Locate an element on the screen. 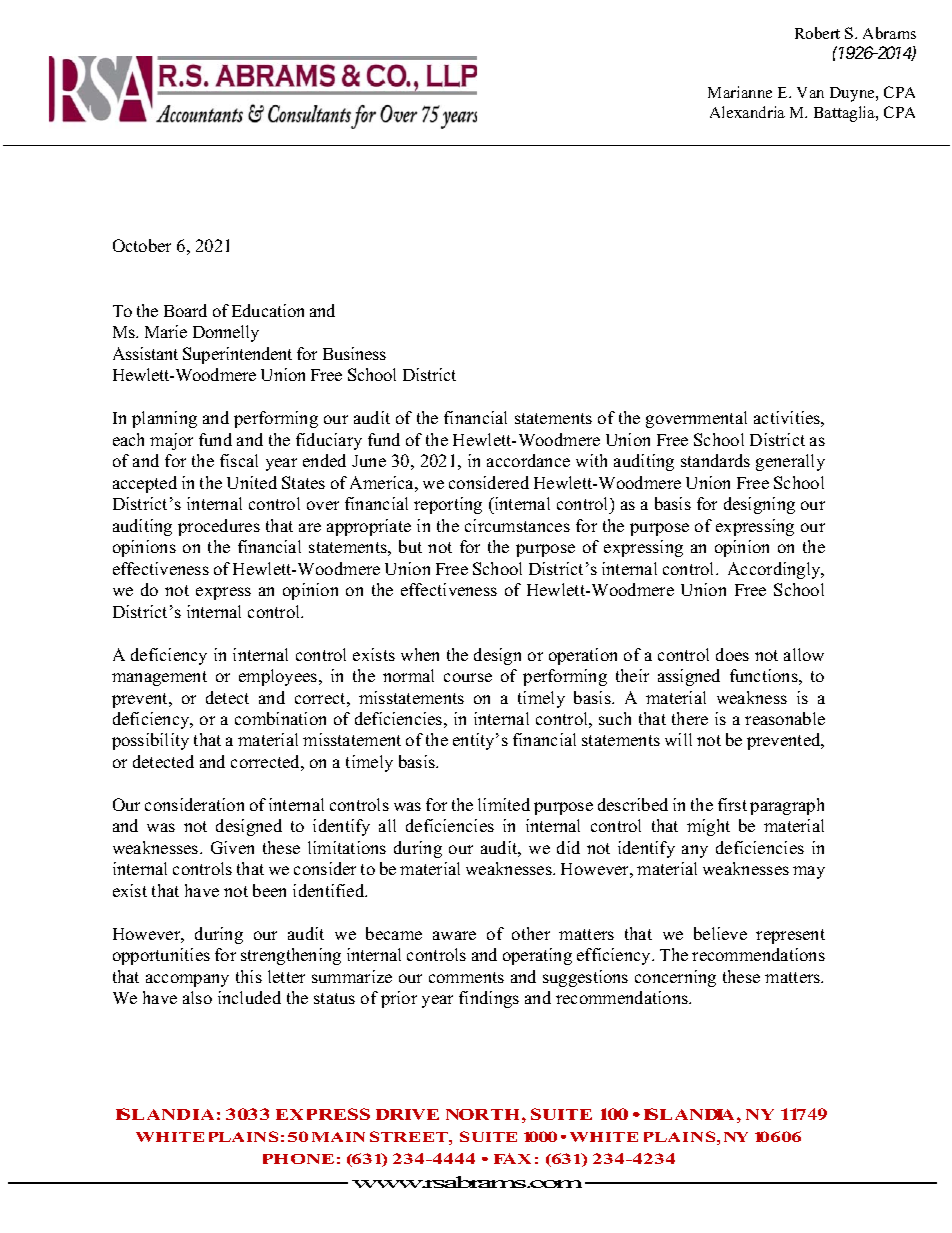  Marianne is located at coordinates (740, 92).
